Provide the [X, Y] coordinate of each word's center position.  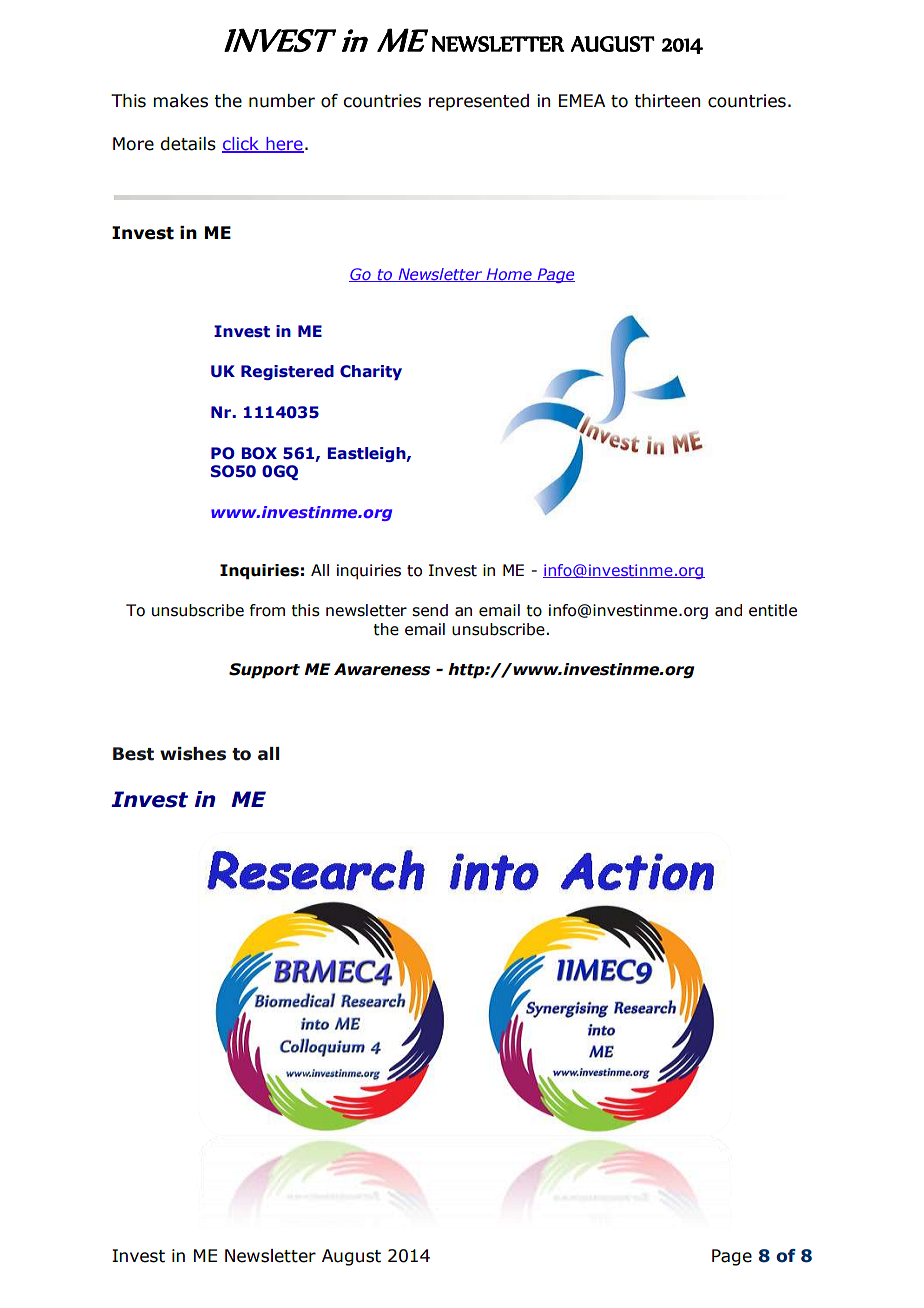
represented [479, 102]
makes [180, 101]
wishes [193, 754]
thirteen [667, 101]
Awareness [382, 669]
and [728, 610]
